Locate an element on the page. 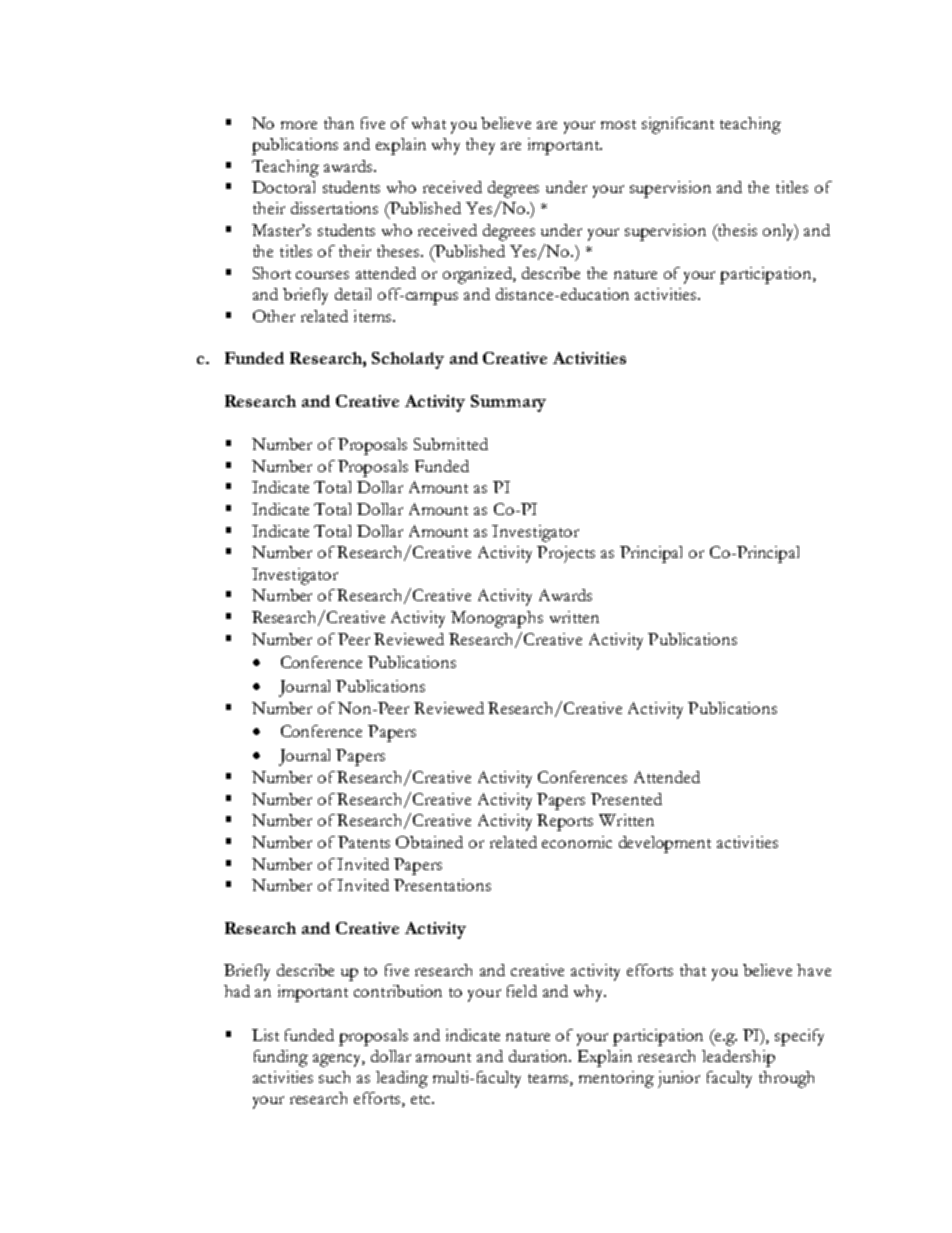 This image has width=952, height=1233. Reports is located at coordinates (565, 822).
